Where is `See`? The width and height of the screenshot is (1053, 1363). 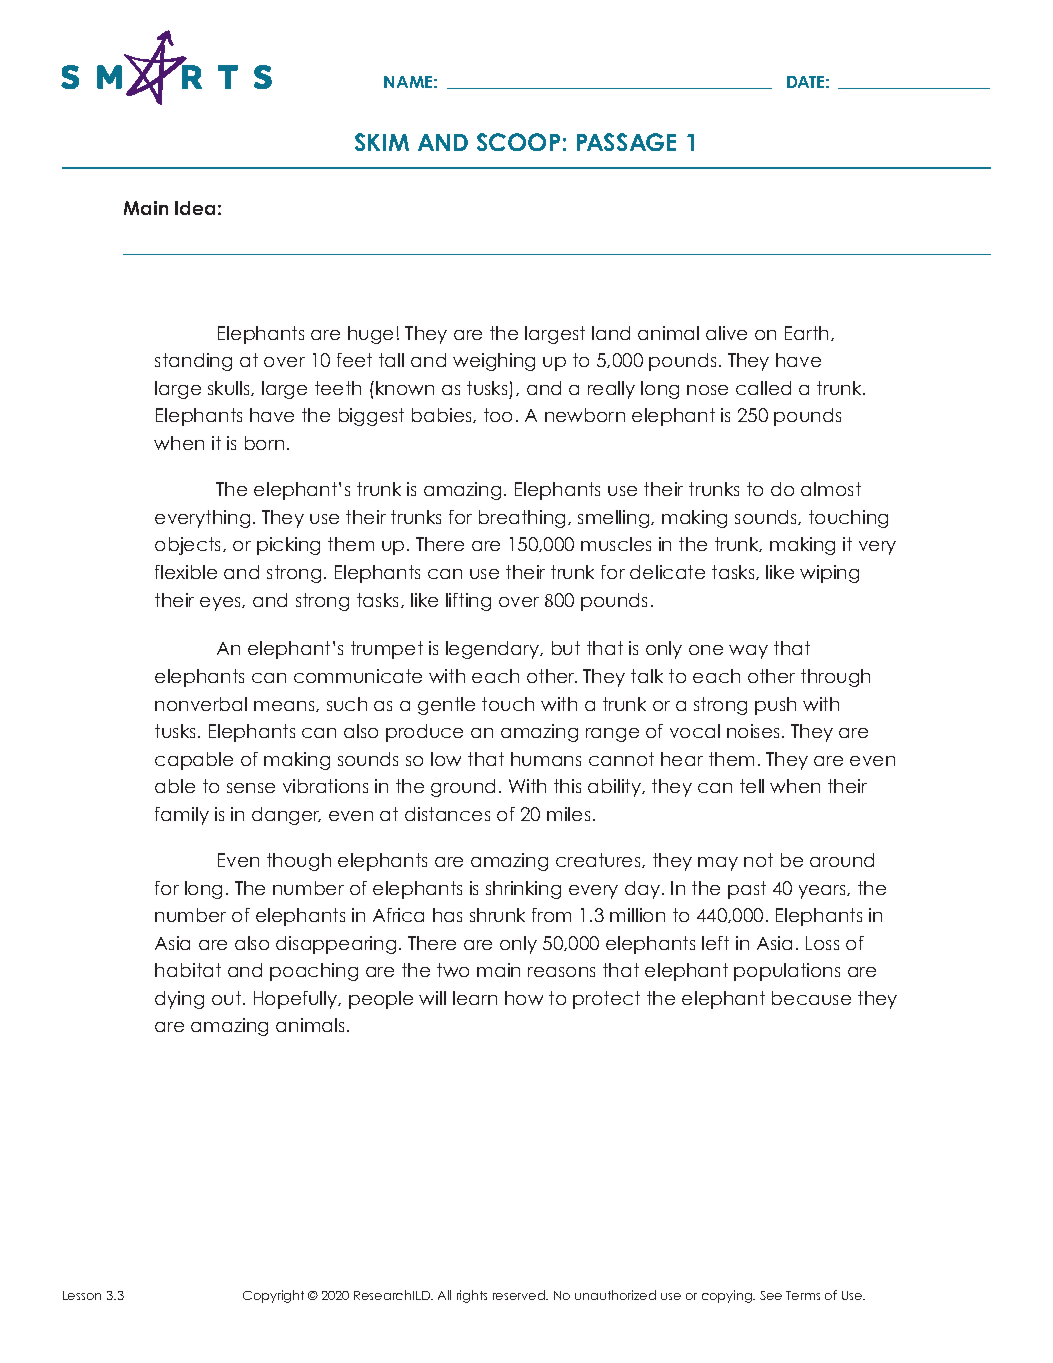
See is located at coordinates (771, 1295).
